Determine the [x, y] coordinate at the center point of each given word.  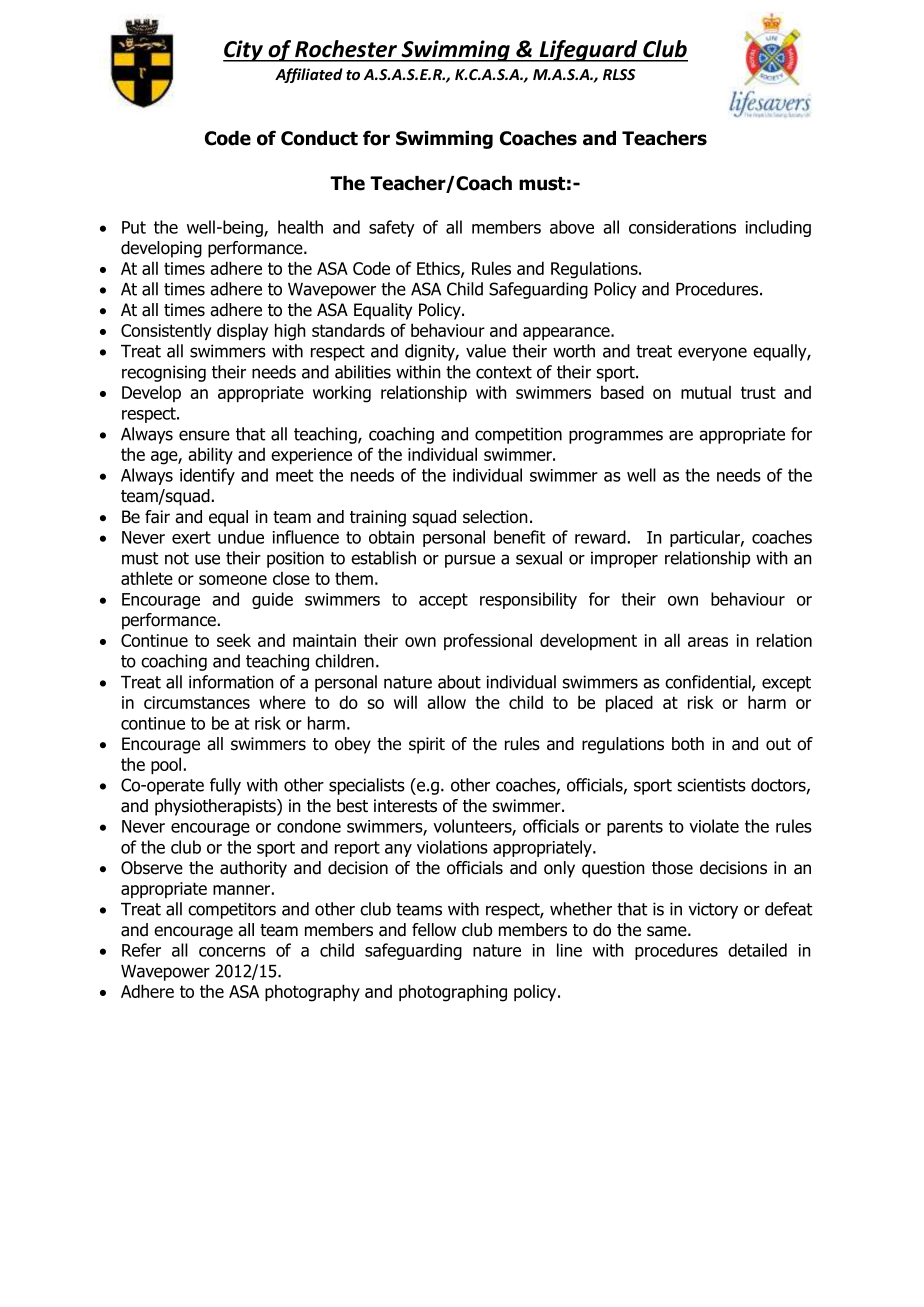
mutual [706, 392]
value [486, 351]
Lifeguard [588, 51]
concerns [232, 952]
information [231, 682]
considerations [682, 227]
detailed [757, 950]
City [244, 51]
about [459, 682]
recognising [164, 373]
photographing [453, 993]
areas [708, 642]
